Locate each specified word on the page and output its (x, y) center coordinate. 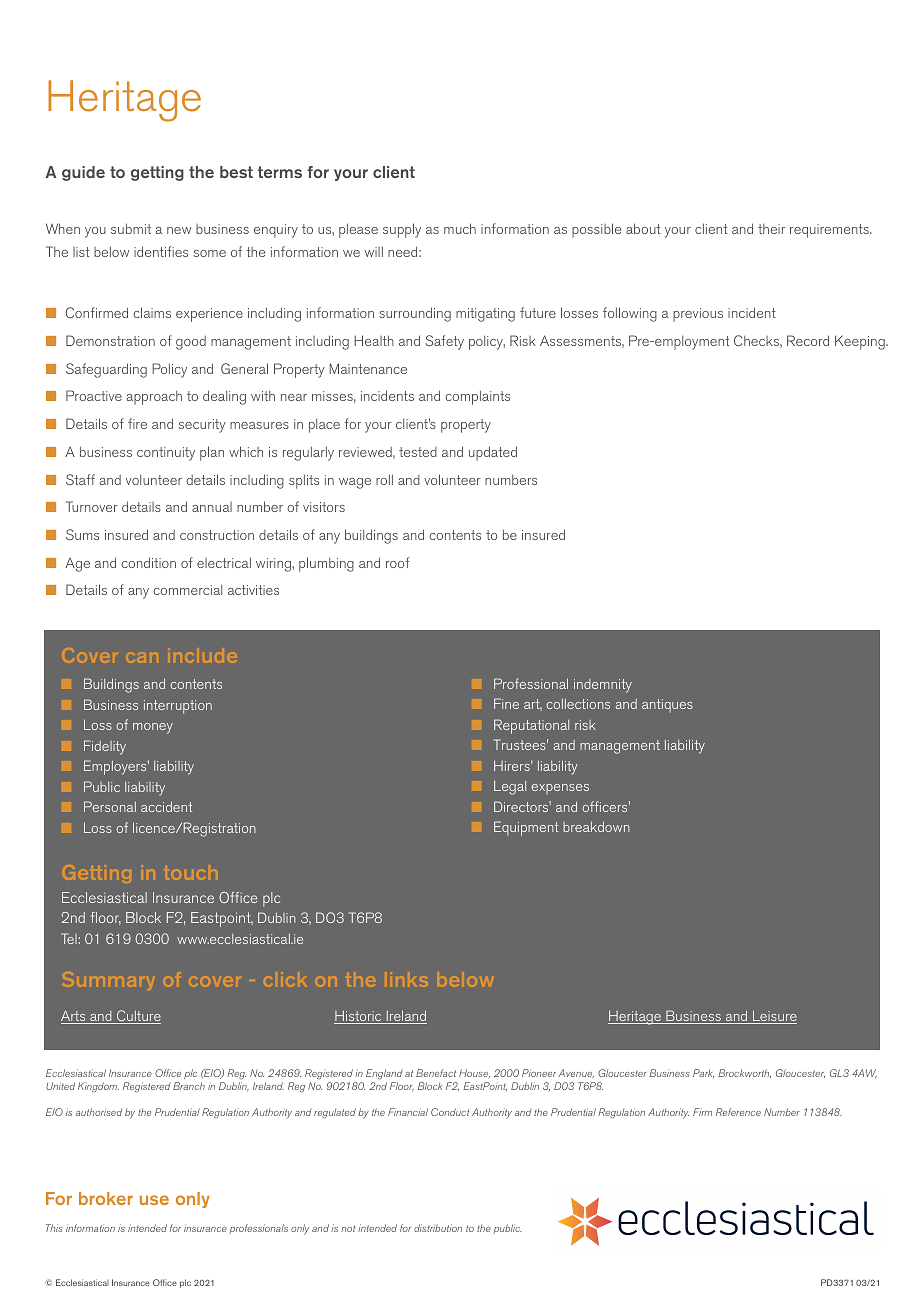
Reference (738, 1112)
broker (106, 1198)
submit (131, 228)
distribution (438, 1228)
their (771, 229)
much (460, 228)
